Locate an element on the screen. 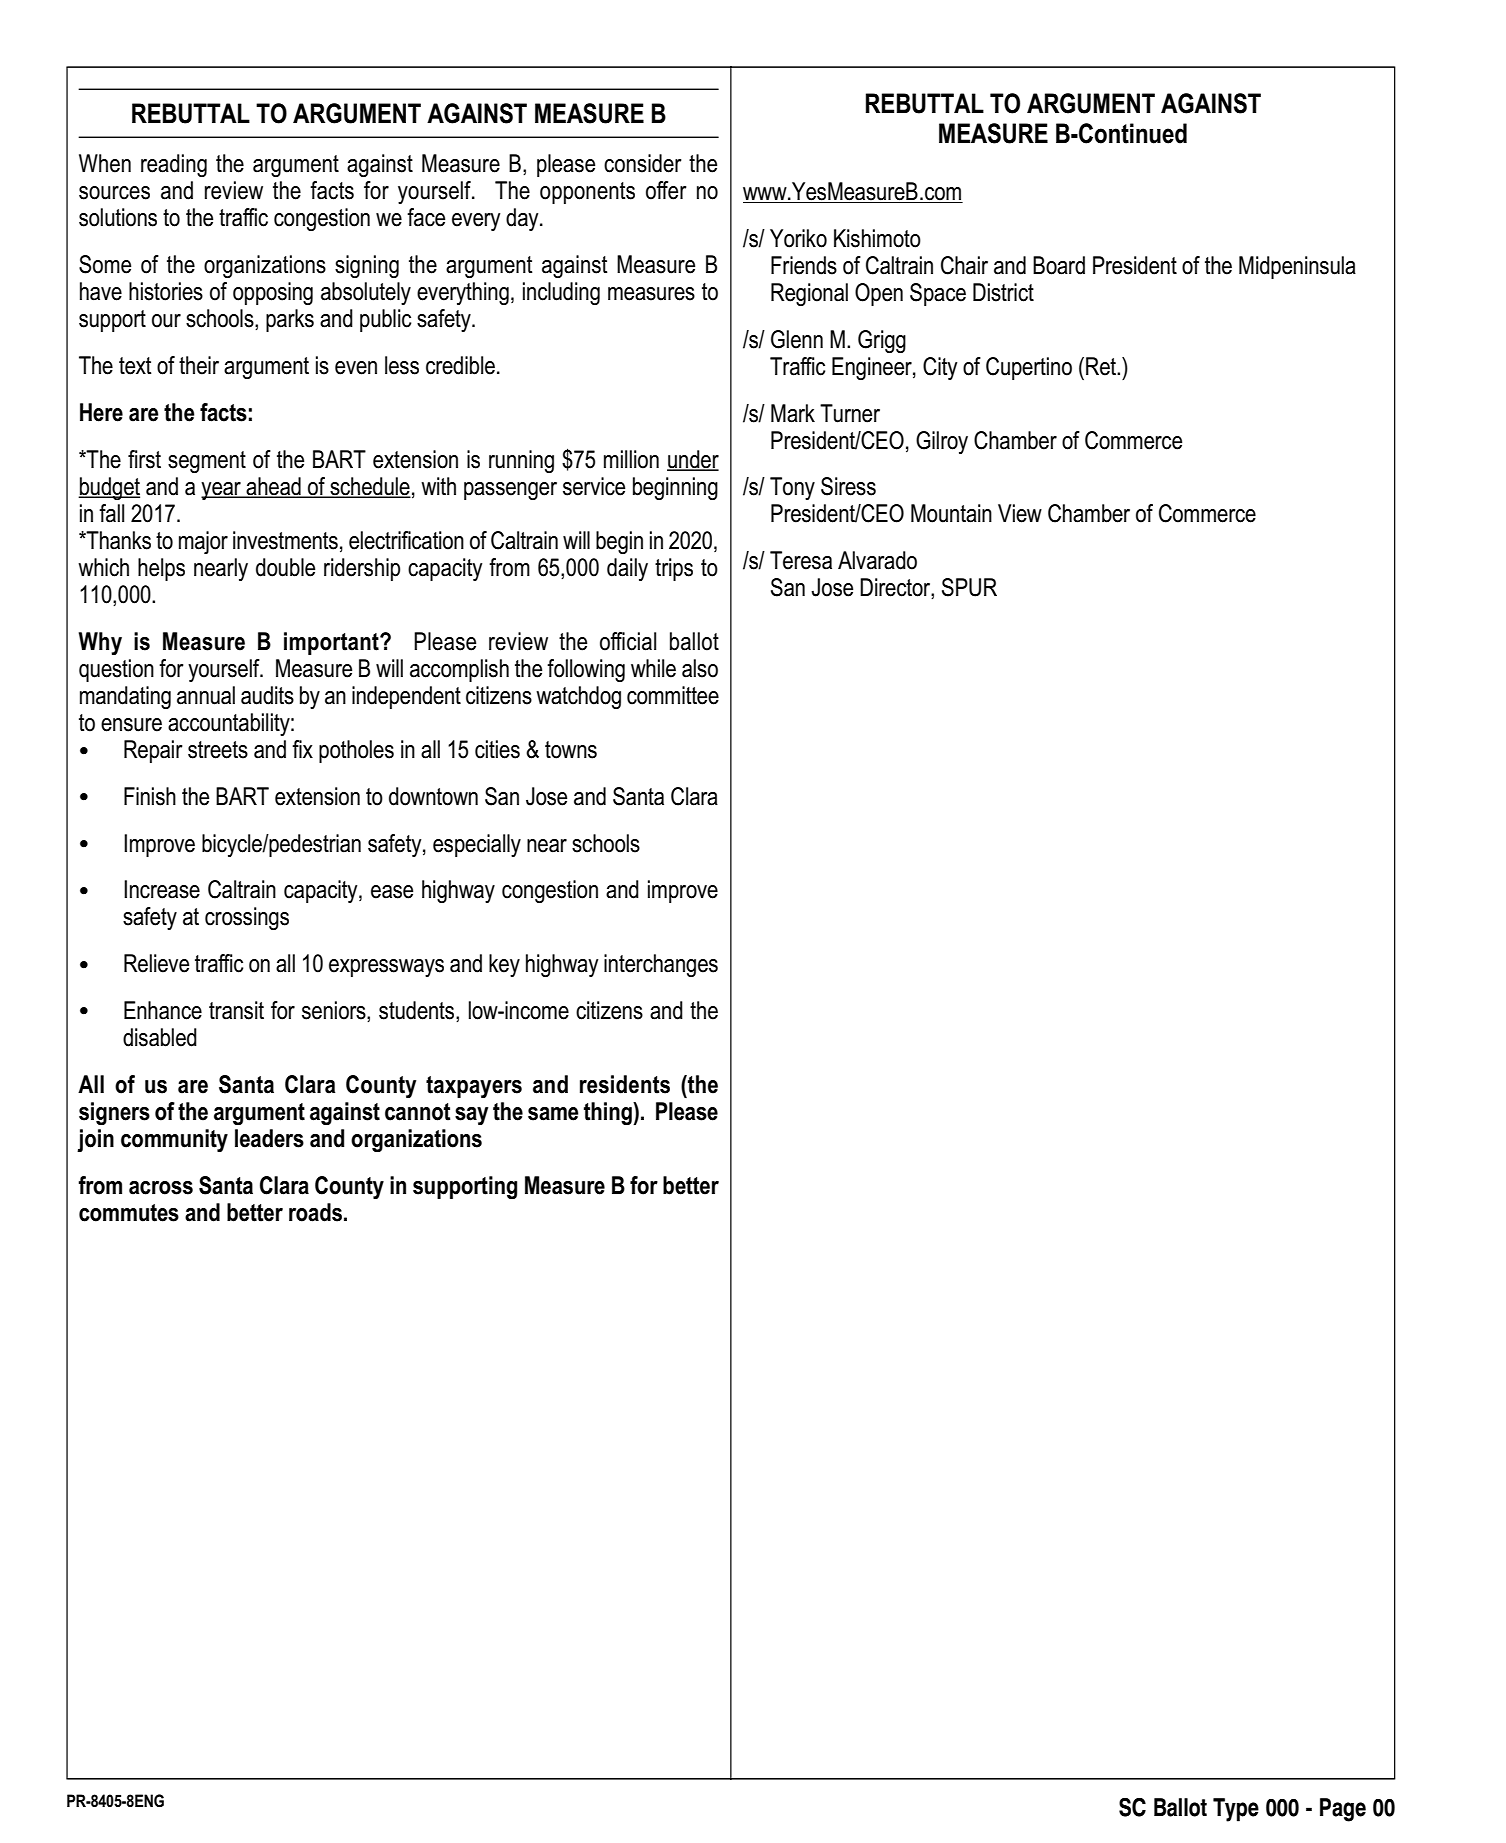 The height and width of the screenshot is (1843, 1506). crossings is located at coordinates (247, 918).
